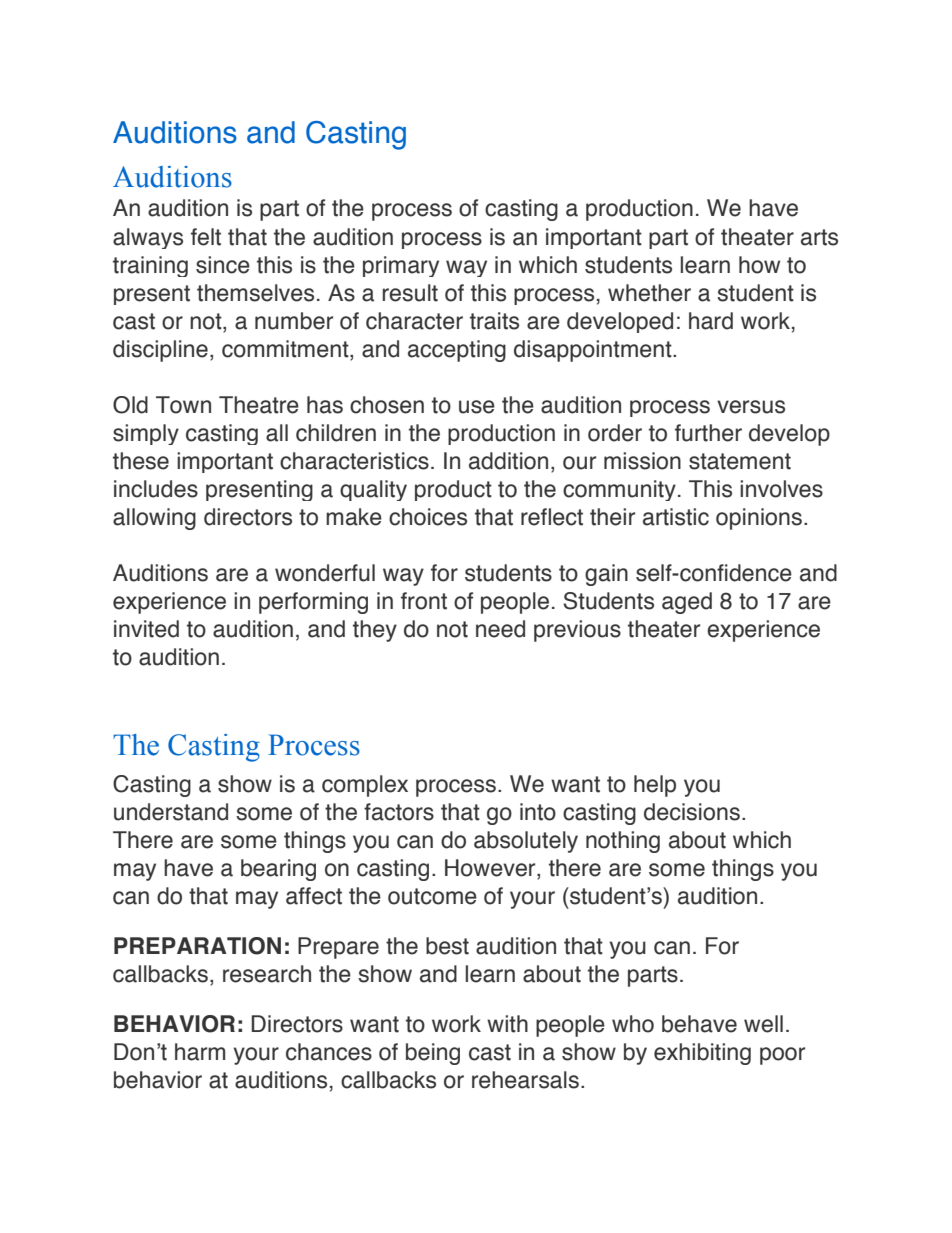 This image has width=952, height=1233. Describe the element at coordinates (197, 946) in the image. I see `PREPARATION` at that location.
